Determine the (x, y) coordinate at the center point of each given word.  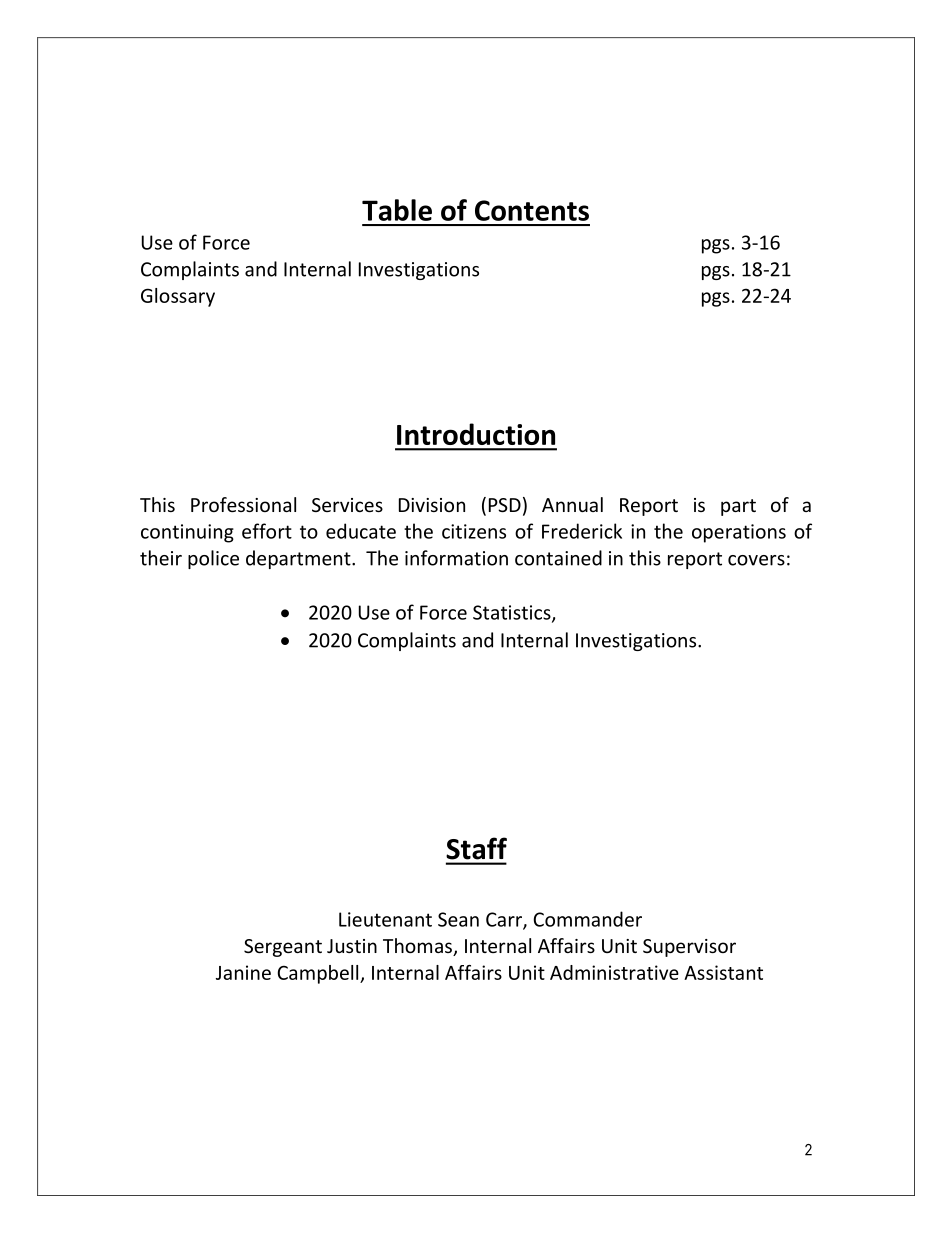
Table (397, 210)
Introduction (476, 434)
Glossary (178, 297)
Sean (458, 919)
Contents (532, 210)
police (213, 559)
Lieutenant (385, 919)
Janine (243, 972)
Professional (243, 504)
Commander (587, 919)
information (456, 558)
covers (756, 560)
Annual (572, 504)
